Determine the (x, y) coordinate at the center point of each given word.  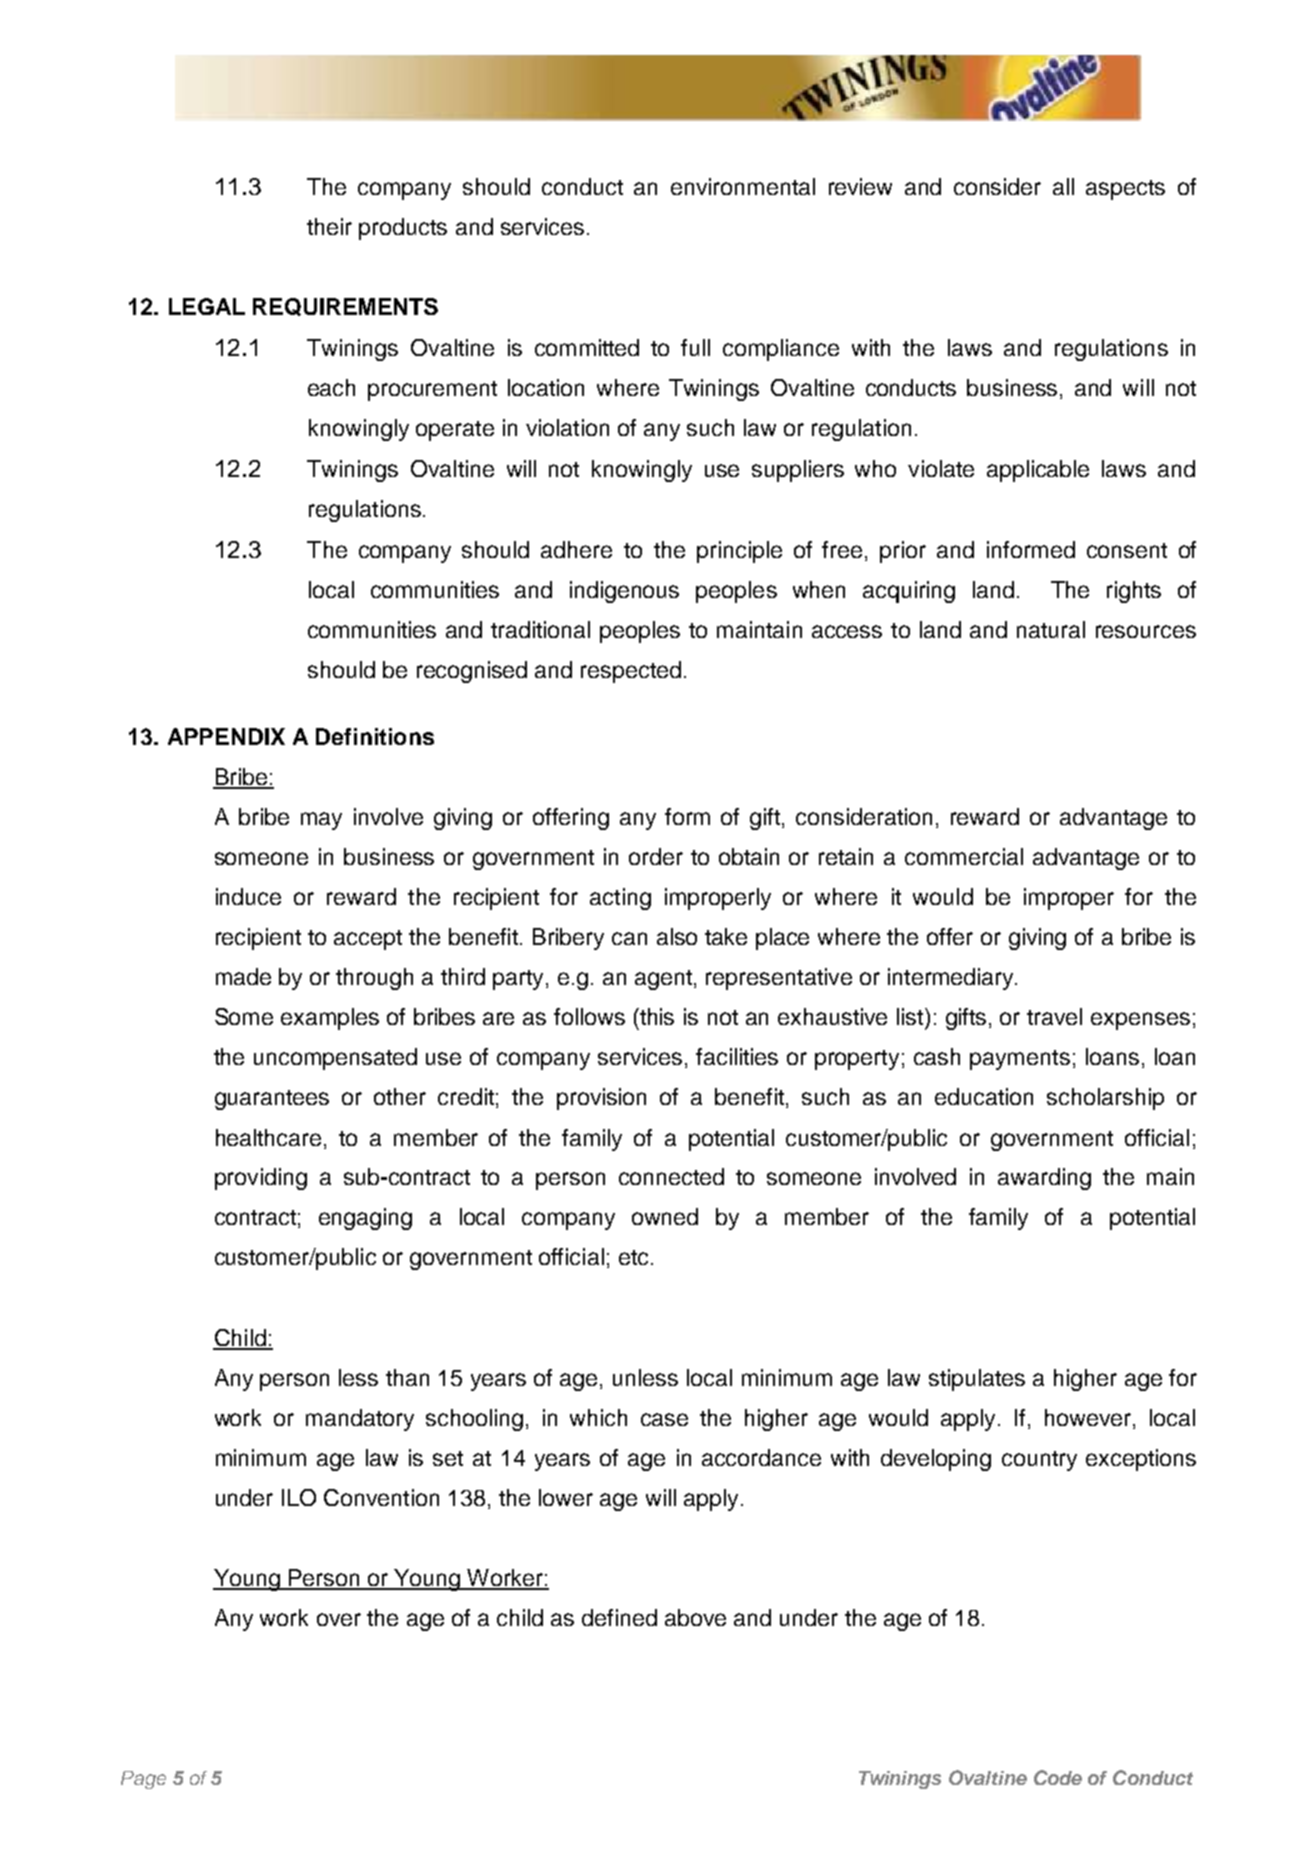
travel (1054, 1016)
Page (143, 1780)
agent (663, 980)
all (1063, 186)
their (329, 226)
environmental (743, 186)
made (243, 976)
